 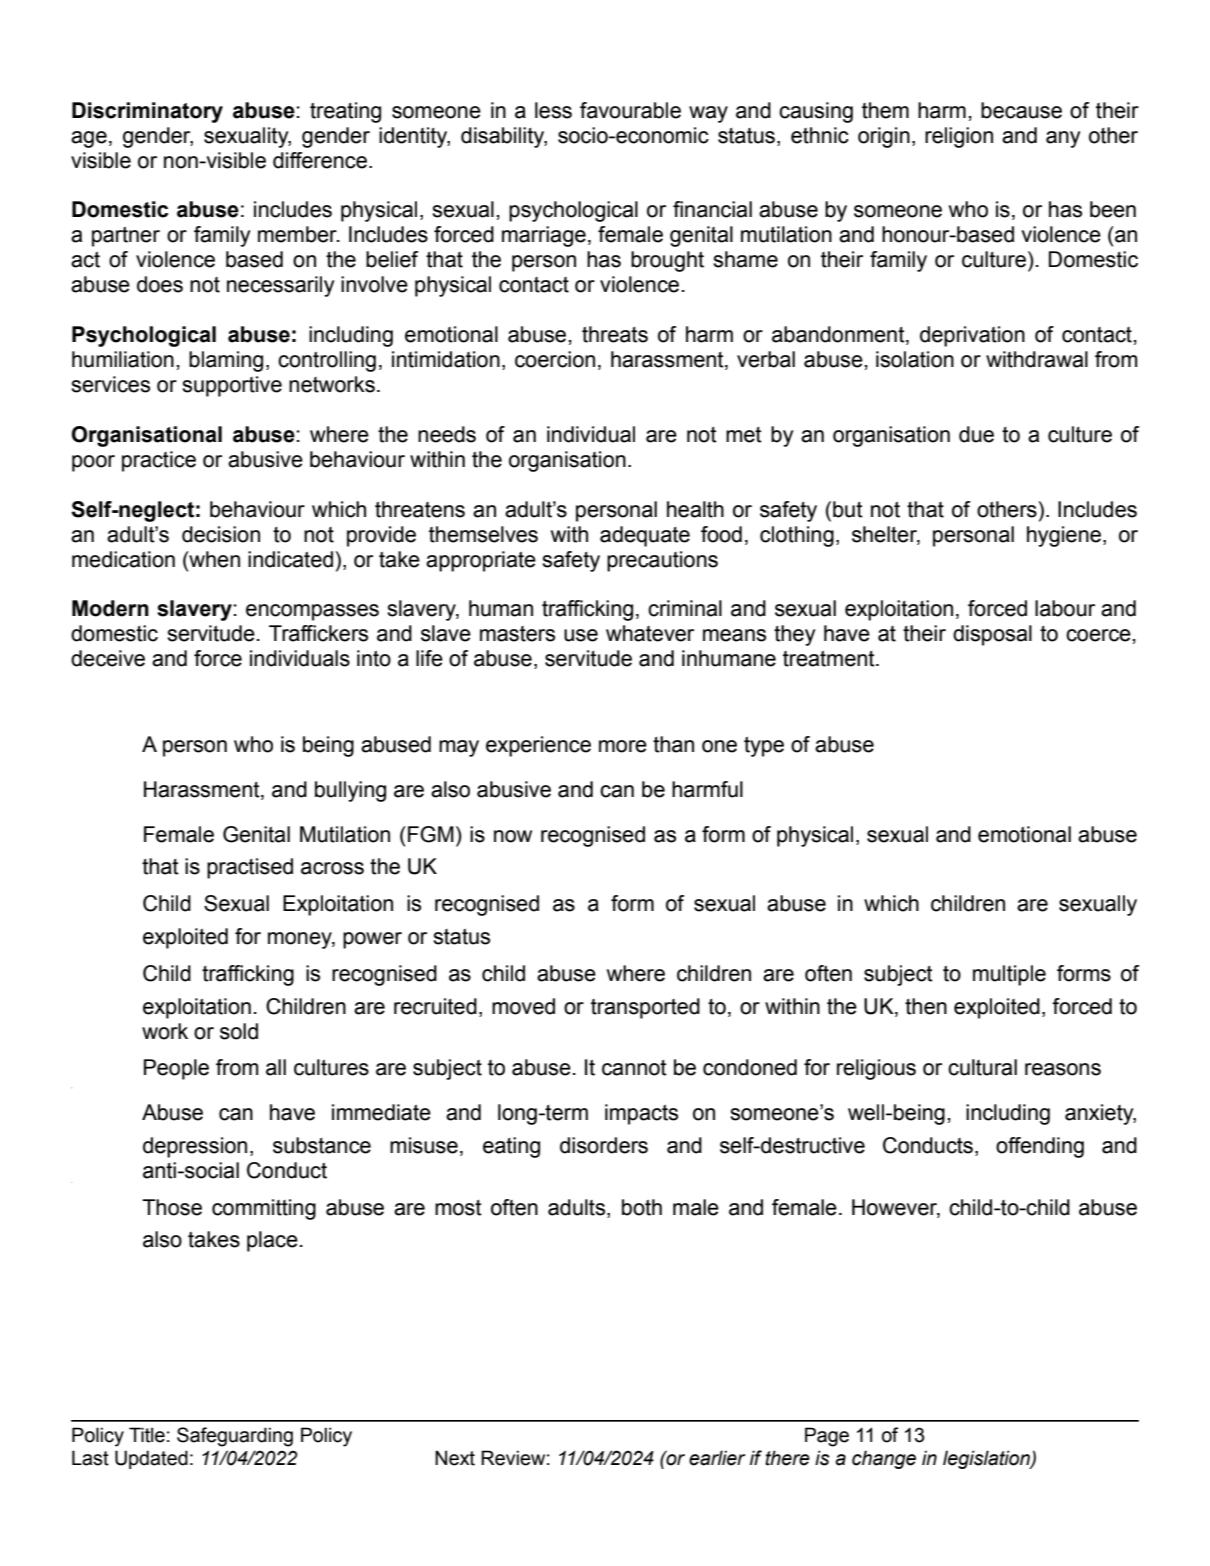 What do you see at coordinates (992, 635) in the image?
I see `disposal` at bounding box center [992, 635].
